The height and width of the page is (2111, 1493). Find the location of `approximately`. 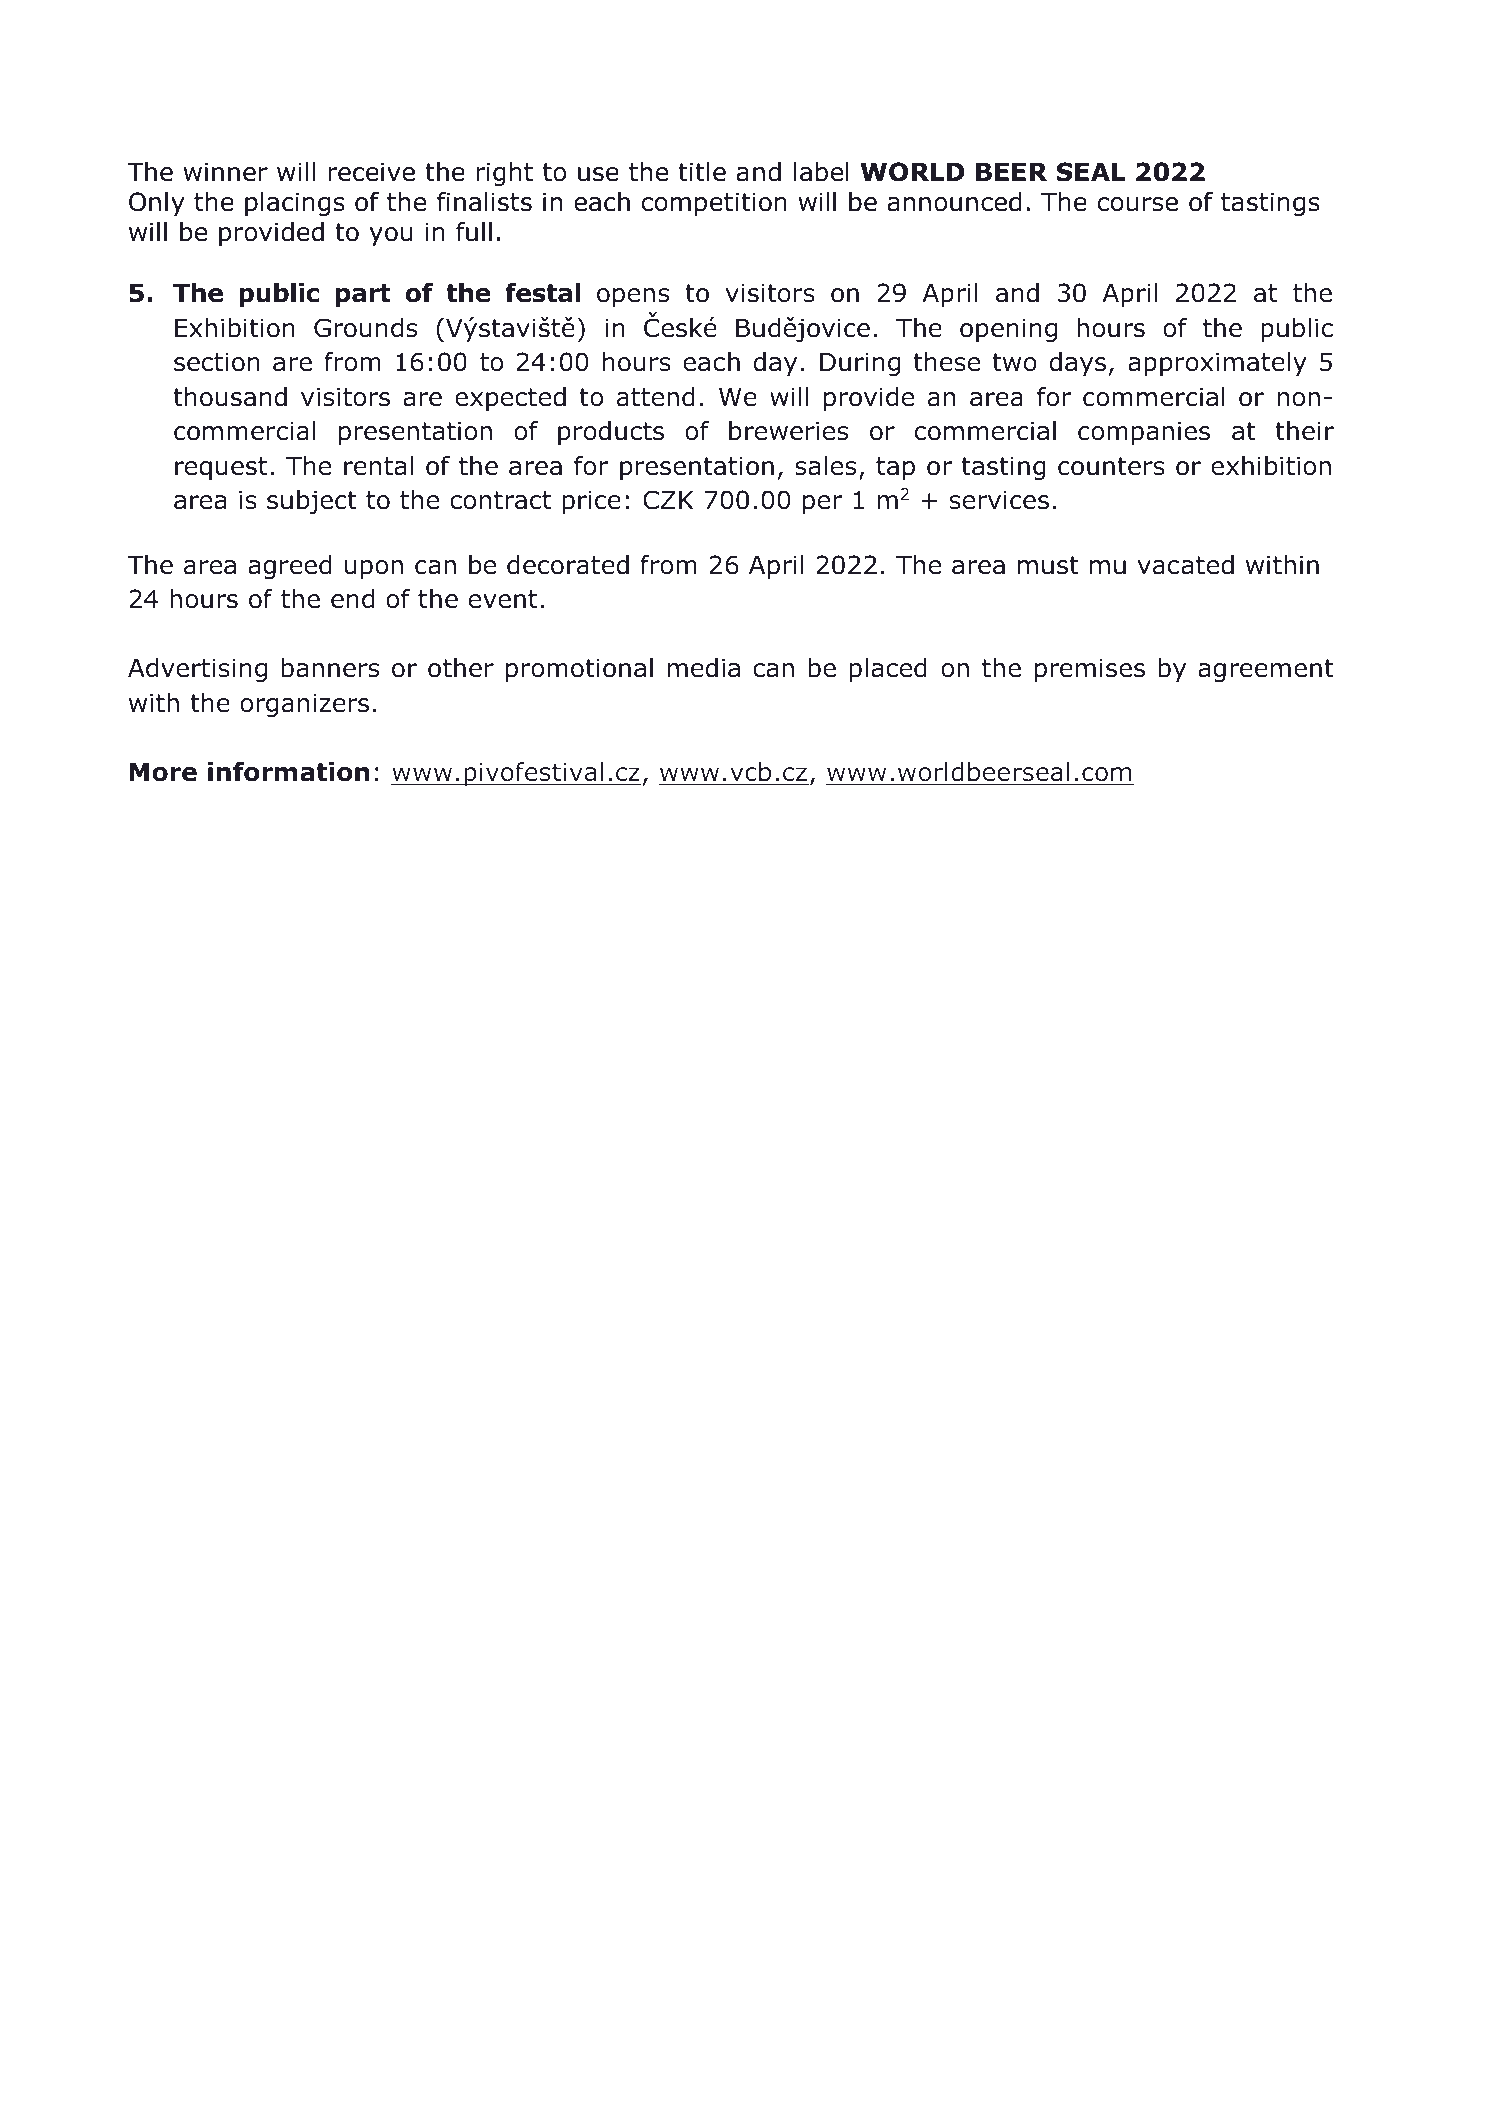

approximately is located at coordinates (1217, 364).
